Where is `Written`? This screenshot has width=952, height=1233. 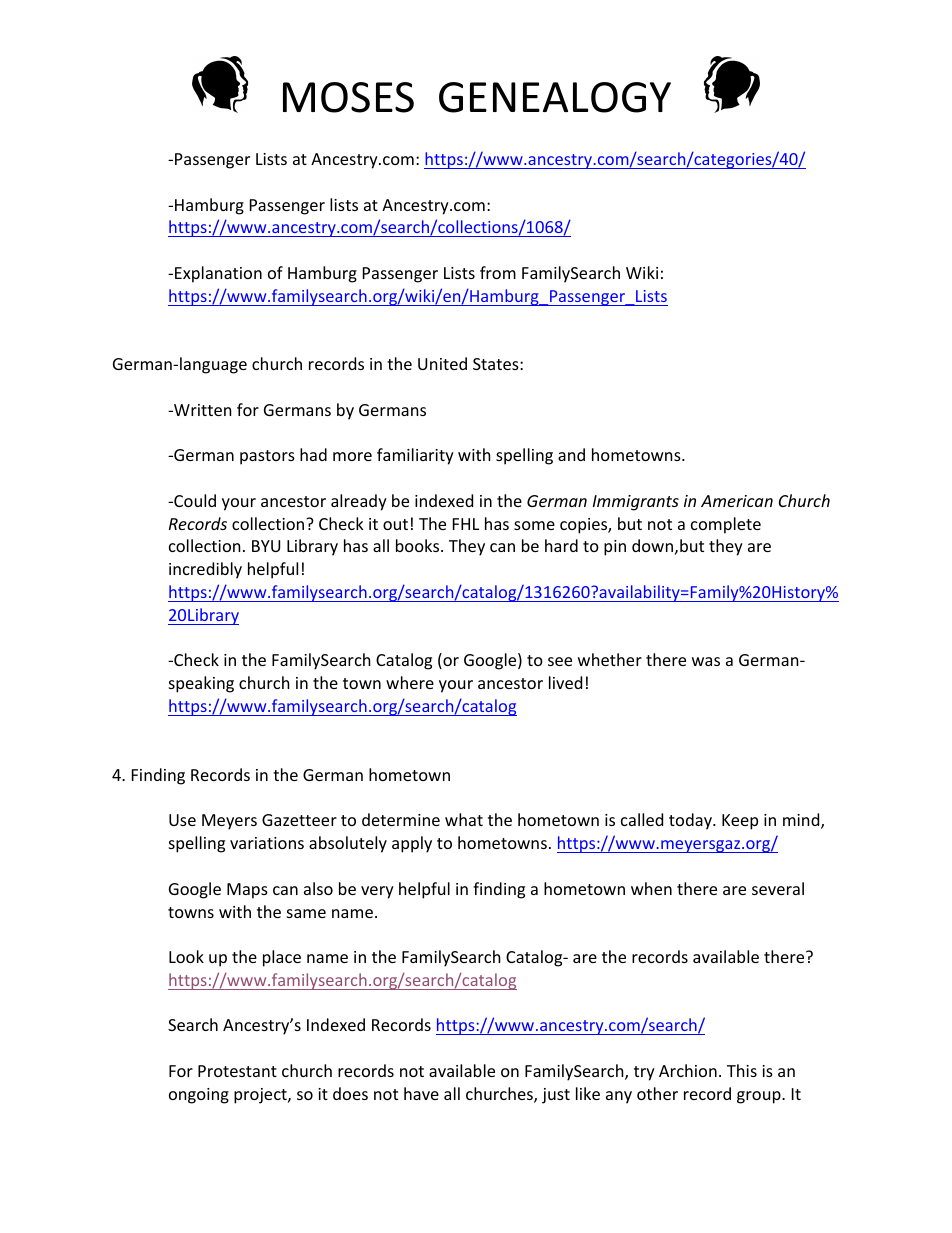
Written is located at coordinates (202, 410).
